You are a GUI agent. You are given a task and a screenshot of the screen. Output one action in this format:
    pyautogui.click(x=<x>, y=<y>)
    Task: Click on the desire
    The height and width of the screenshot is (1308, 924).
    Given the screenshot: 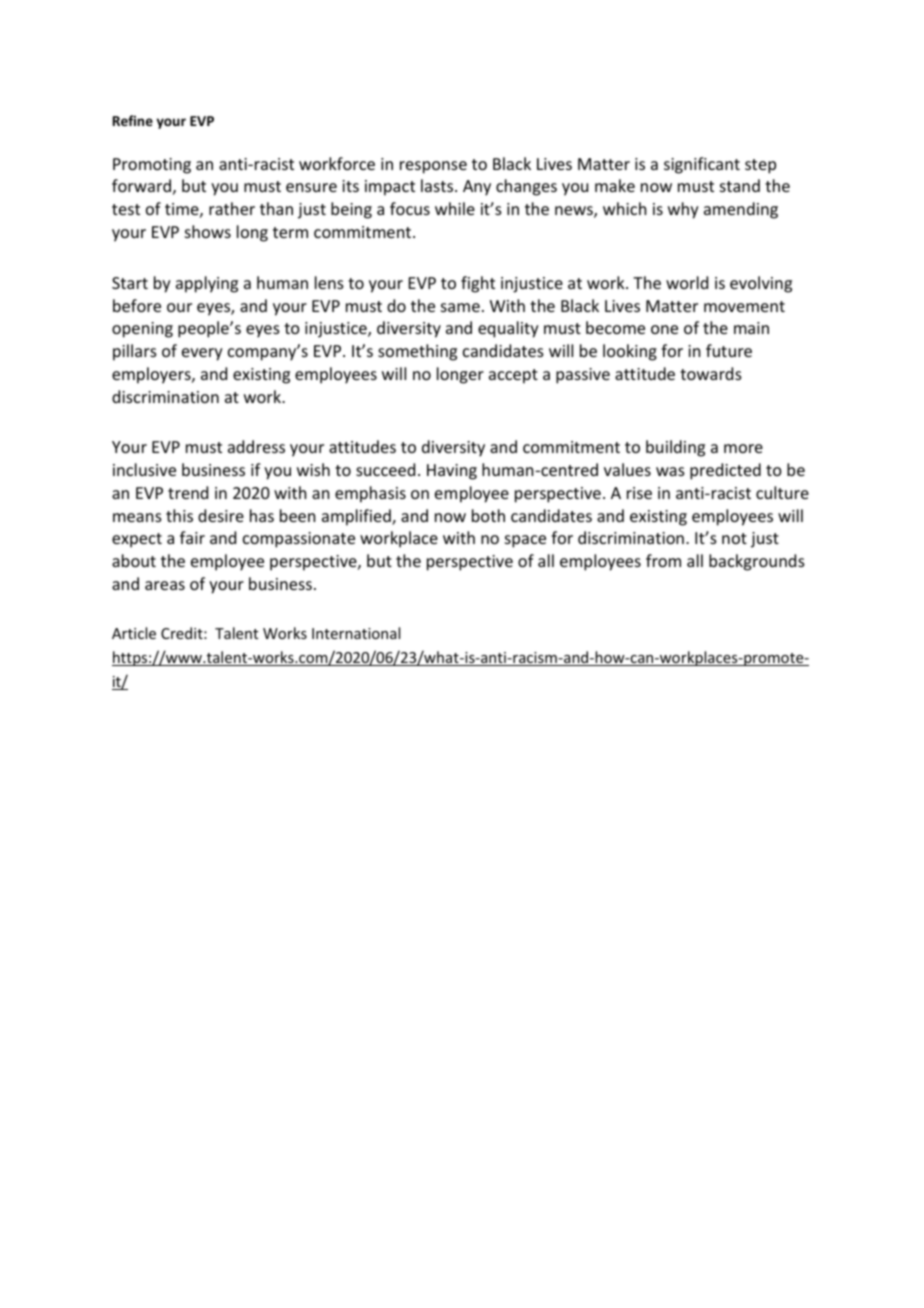 What is the action you would take?
    pyautogui.click(x=221, y=515)
